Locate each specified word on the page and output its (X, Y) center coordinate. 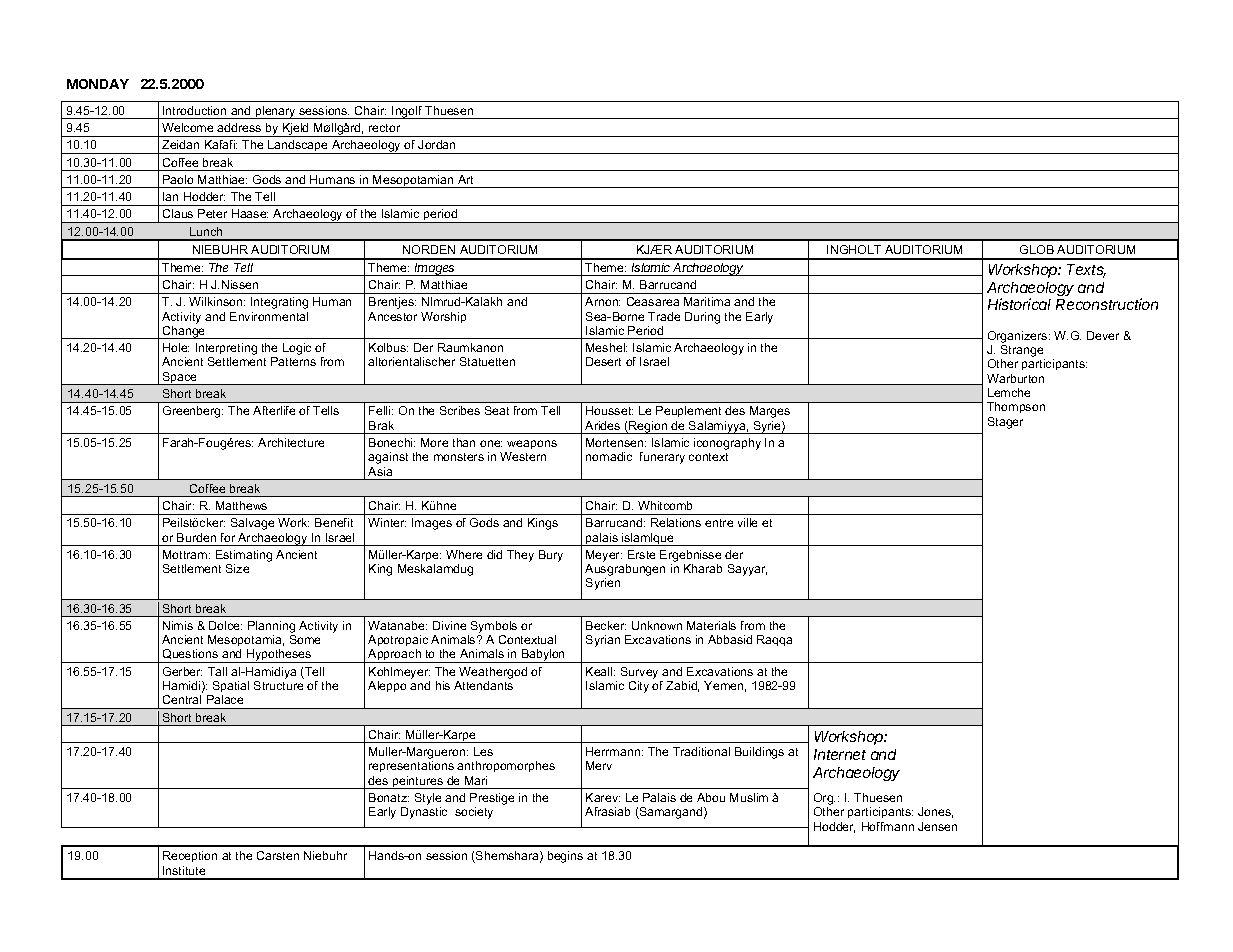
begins (565, 857)
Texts (1086, 271)
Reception (190, 856)
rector (384, 128)
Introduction (194, 110)
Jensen (937, 826)
